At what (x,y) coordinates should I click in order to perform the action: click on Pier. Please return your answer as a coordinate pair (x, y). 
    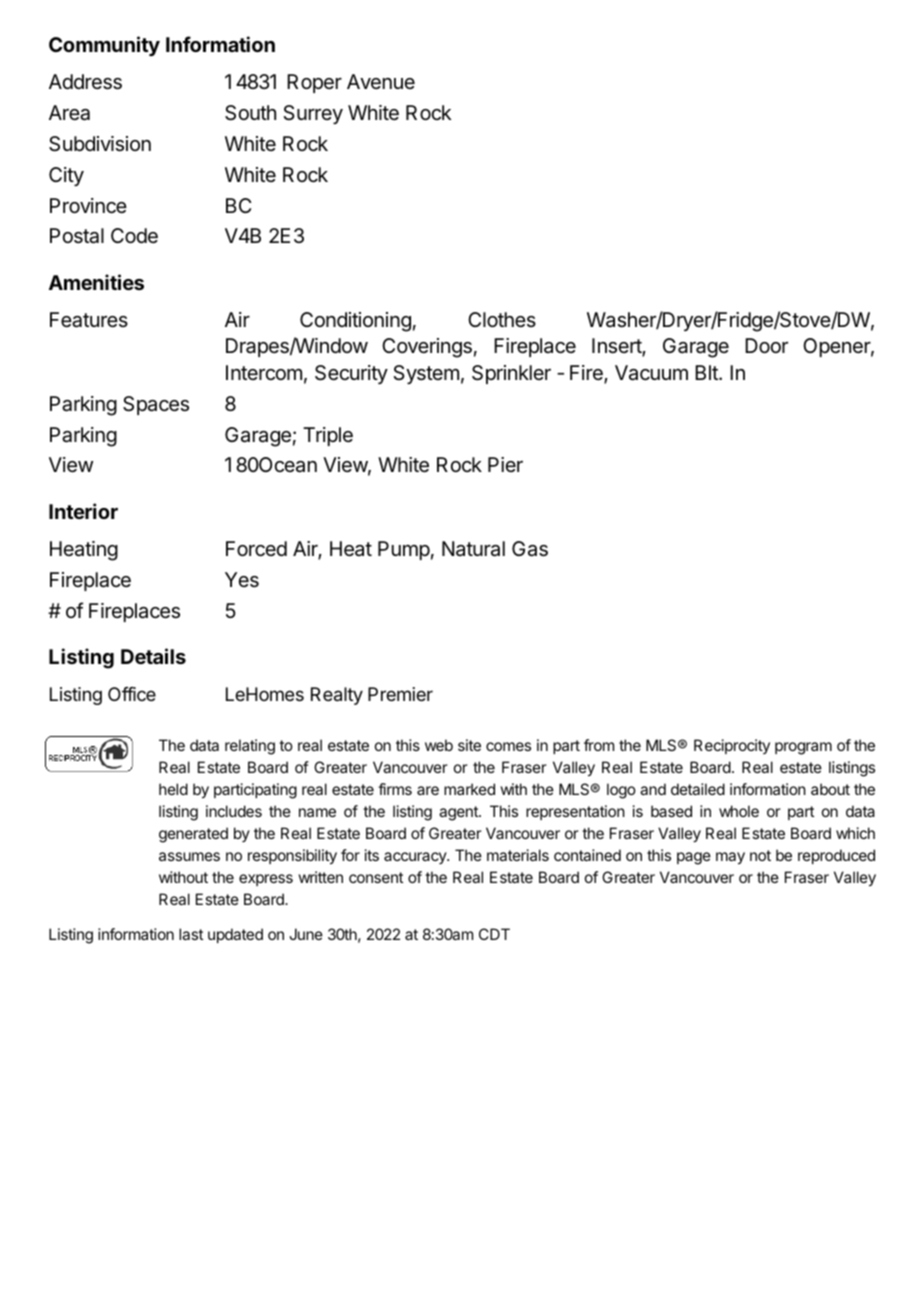
    Looking at the image, I should click on (505, 464).
